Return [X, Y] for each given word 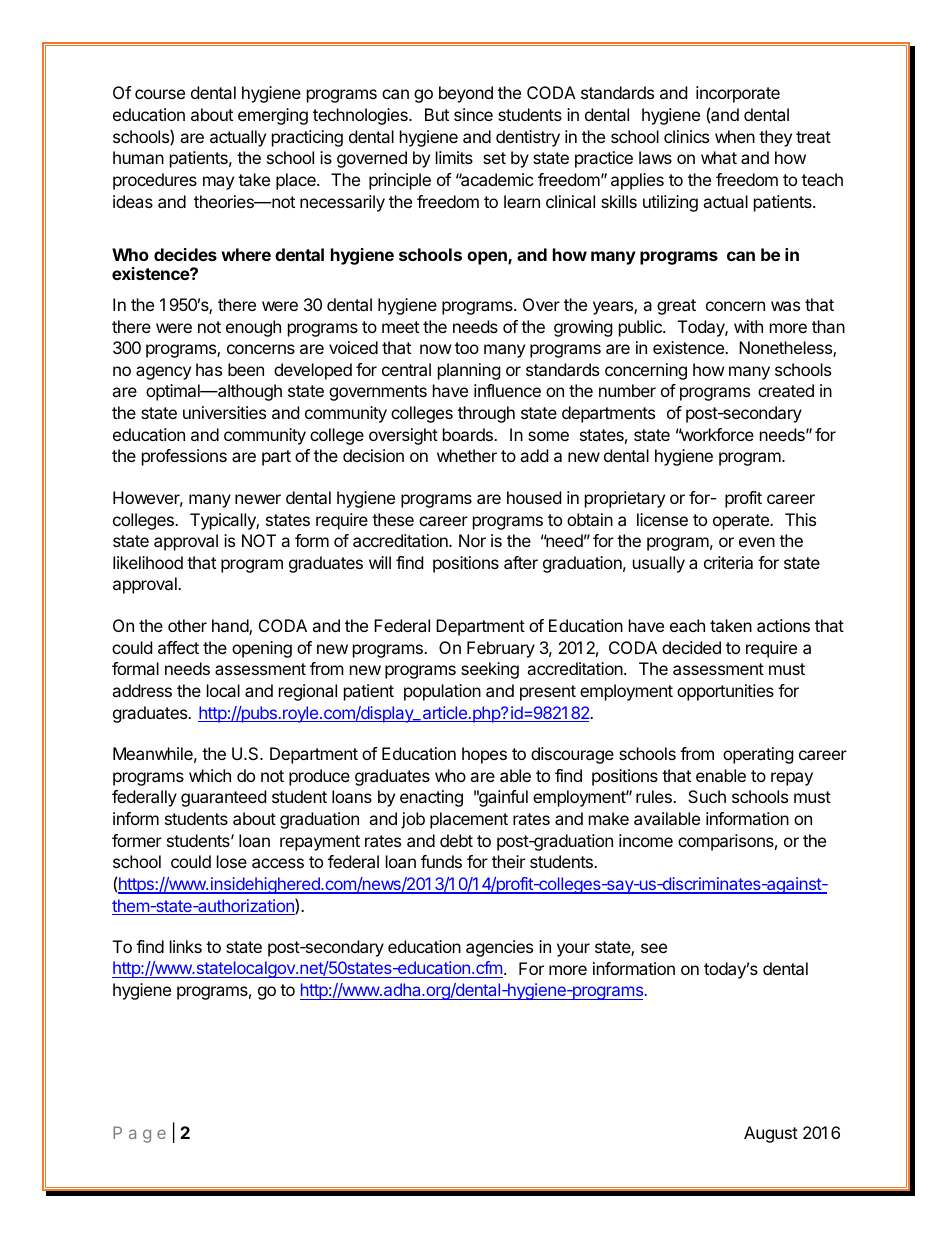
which [210, 775]
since [473, 114]
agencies [499, 948]
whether [467, 455]
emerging [273, 116]
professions [184, 457]
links [186, 946]
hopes [484, 755]
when [735, 136]
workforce [716, 434]
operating [758, 755]
